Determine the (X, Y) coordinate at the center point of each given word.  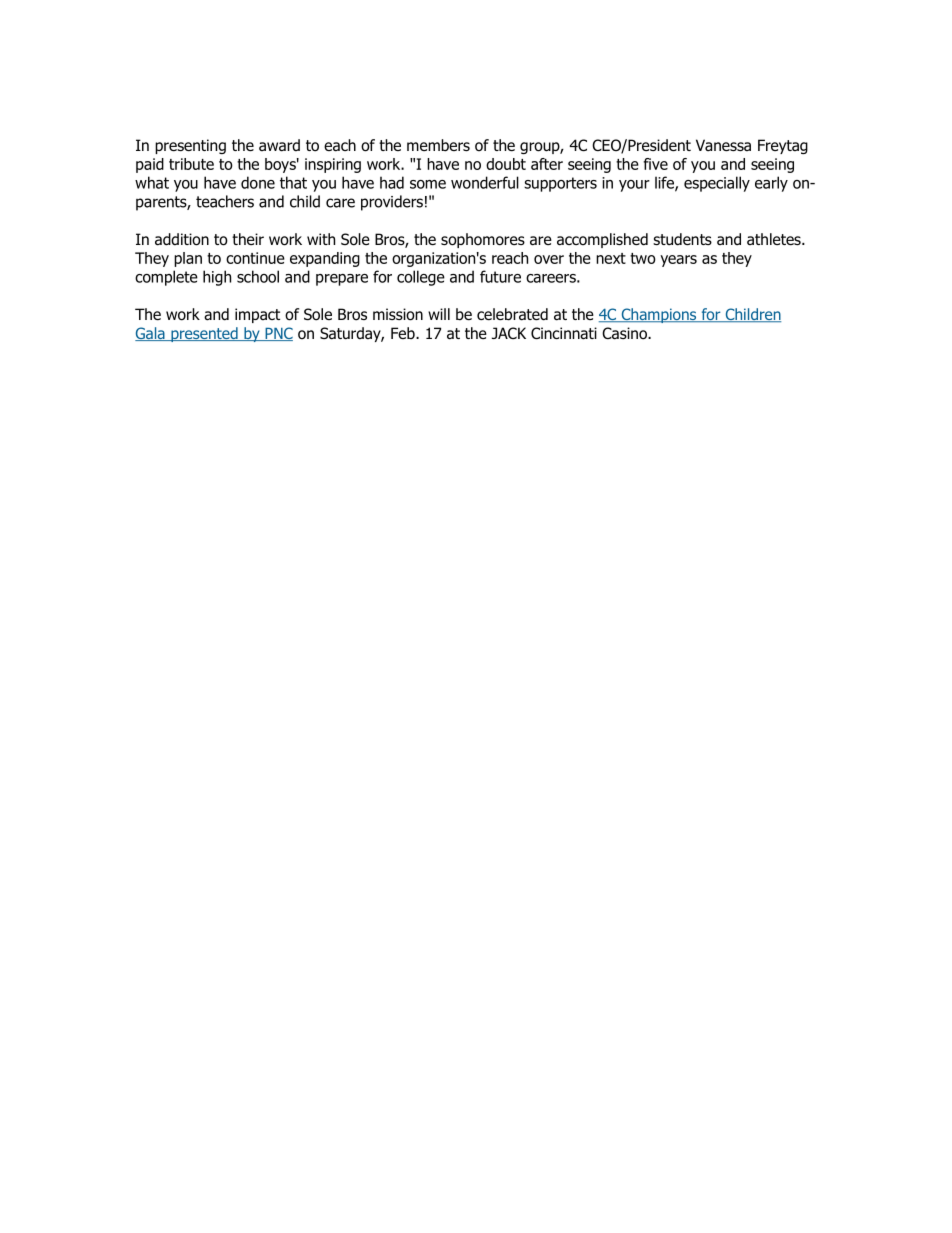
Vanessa (723, 145)
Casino (625, 333)
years (678, 261)
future (500, 276)
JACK (509, 333)
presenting (190, 146)
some (428, 184)
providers (392, 203)
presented (204, 334)
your (634, 186)
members (438, 145)
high (217, 278)
